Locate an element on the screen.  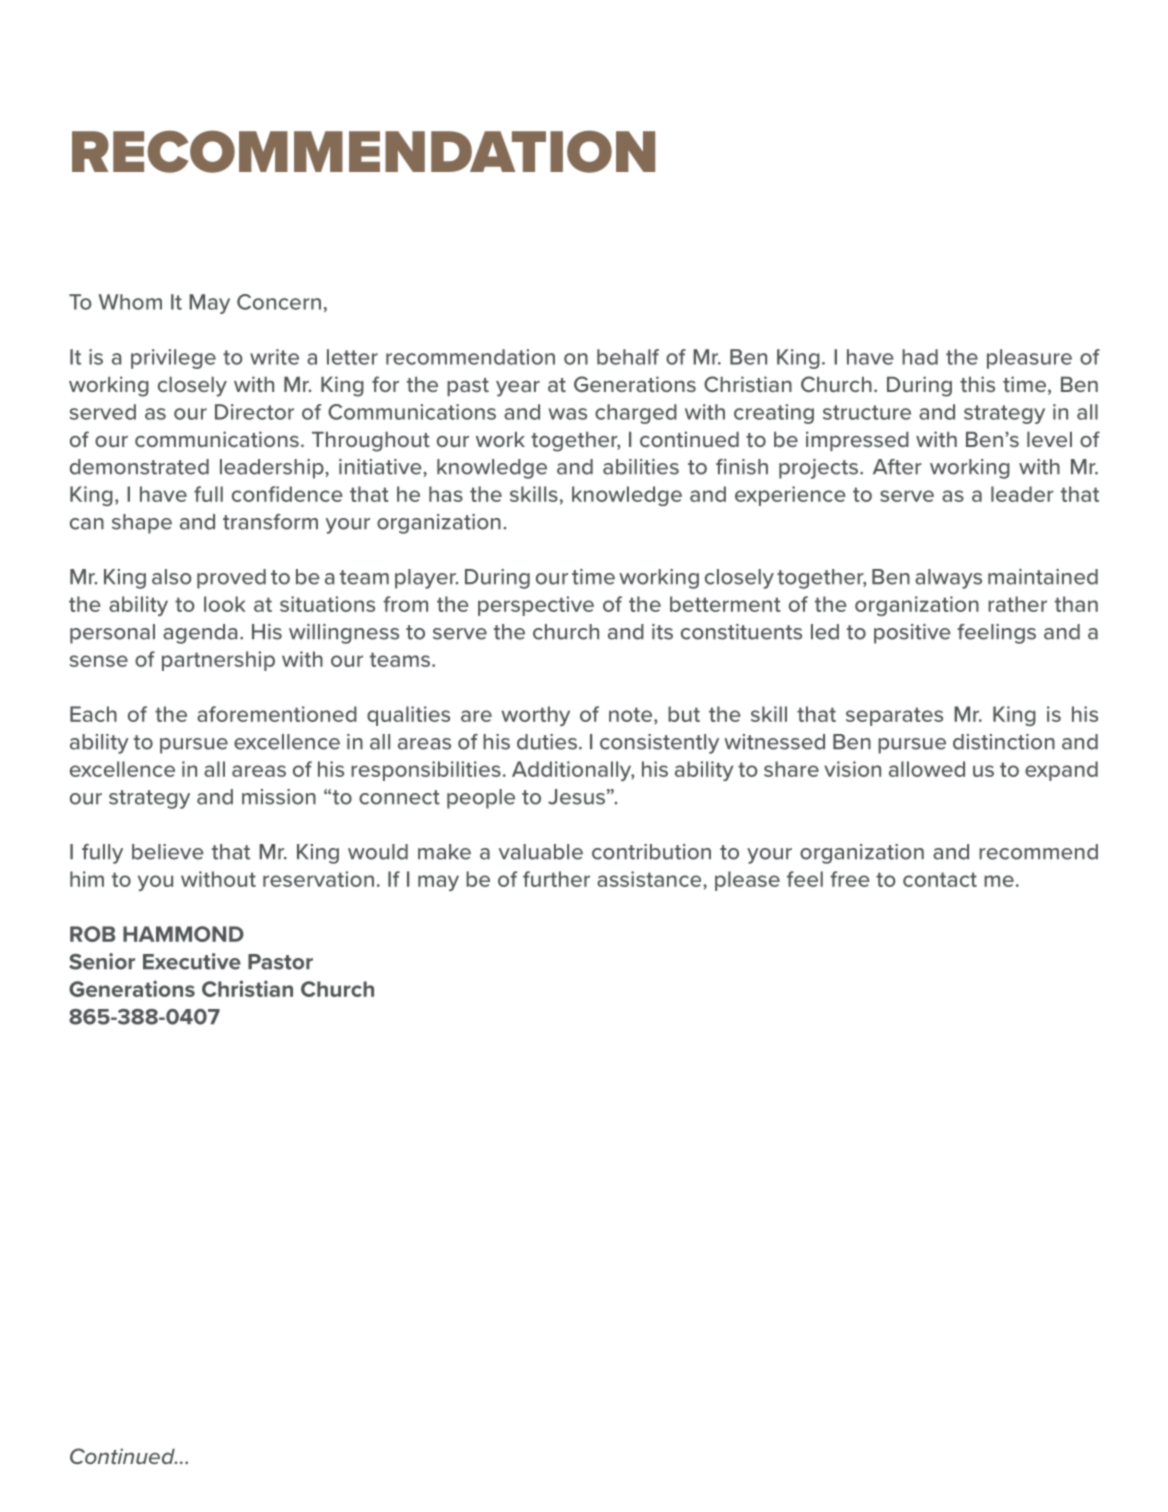
had is located at coordinates (920, 357).
